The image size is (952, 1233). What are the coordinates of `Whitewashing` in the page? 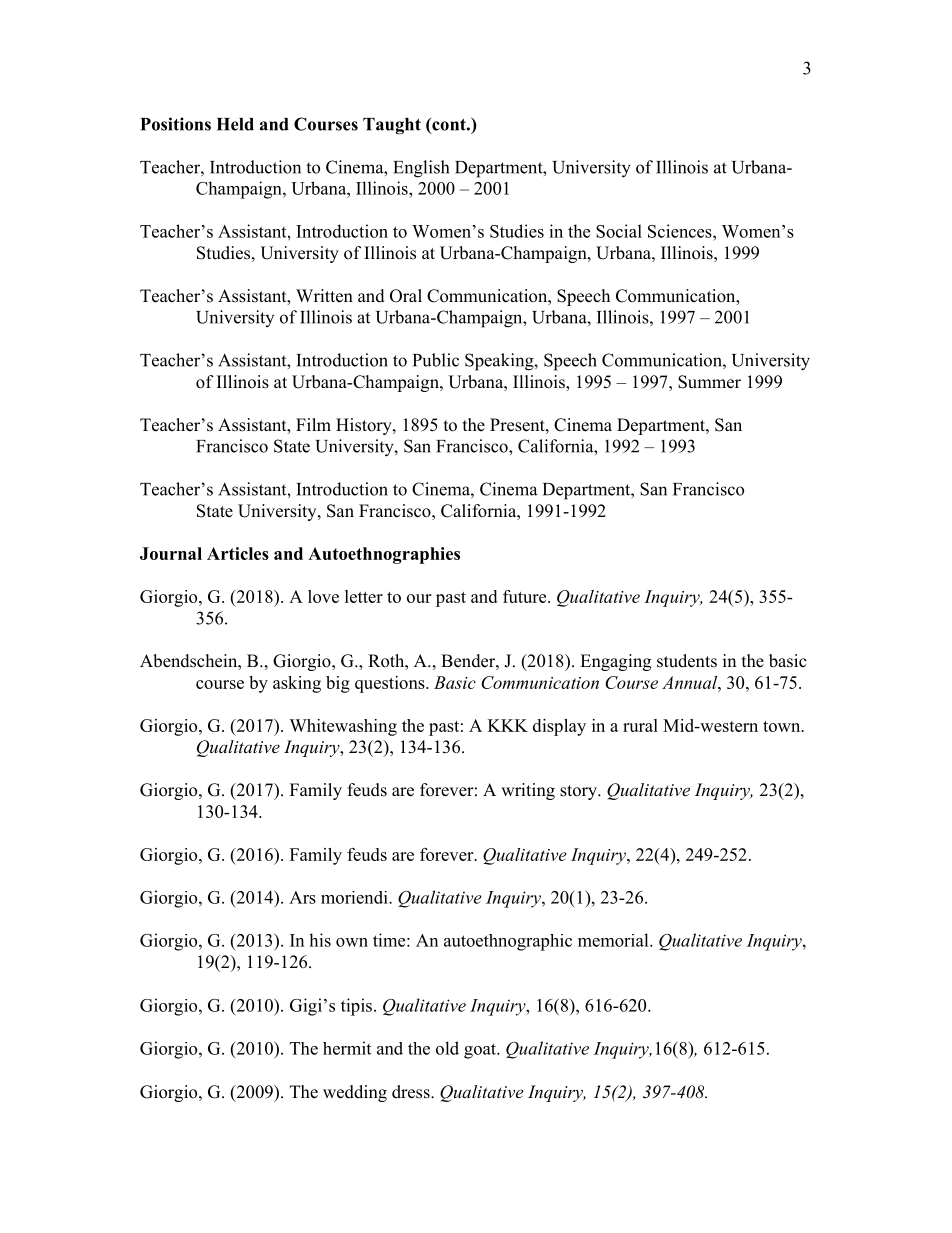 It's located at (343, 727).
